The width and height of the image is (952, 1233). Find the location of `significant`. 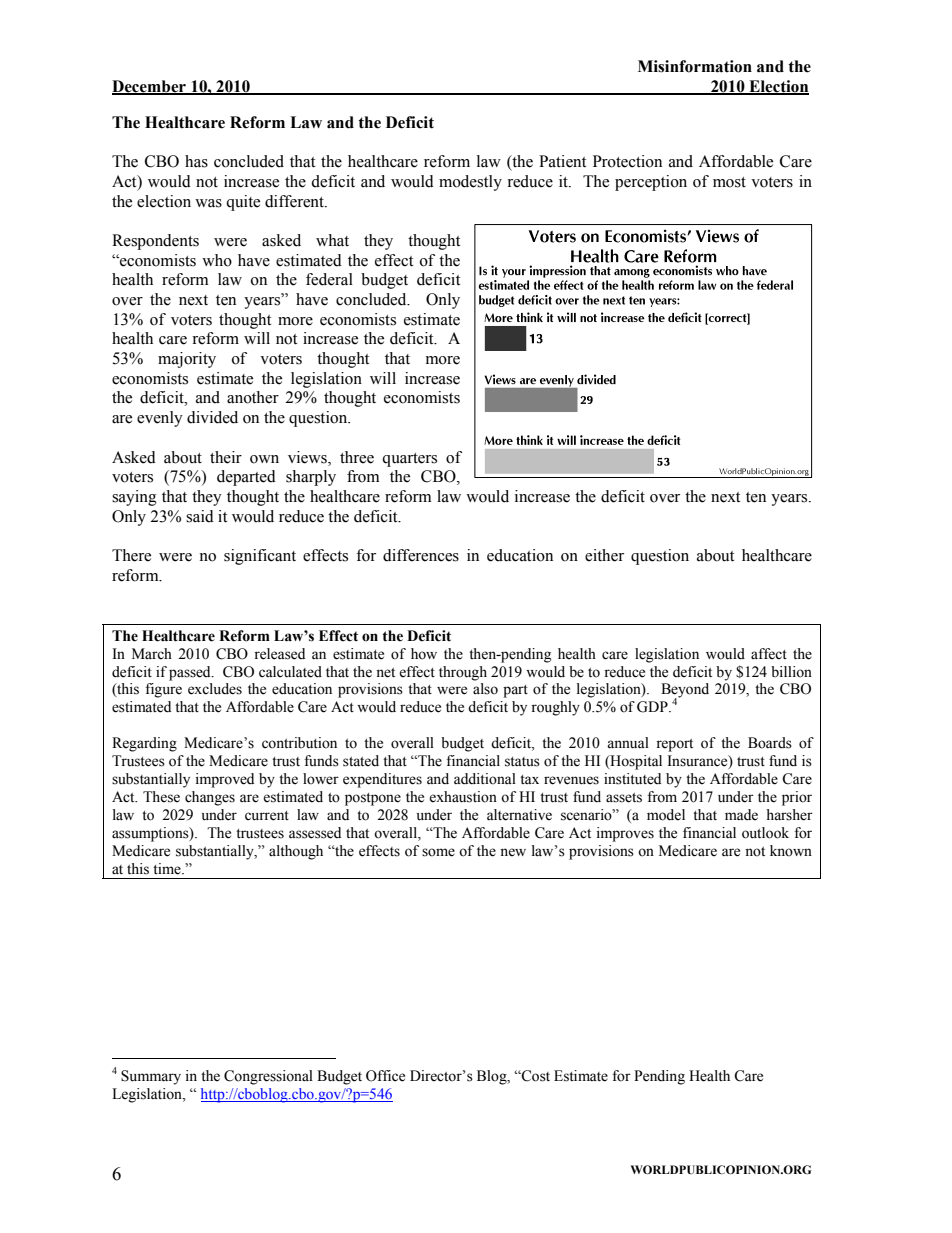

significant is located at coordinates (260, 557).
